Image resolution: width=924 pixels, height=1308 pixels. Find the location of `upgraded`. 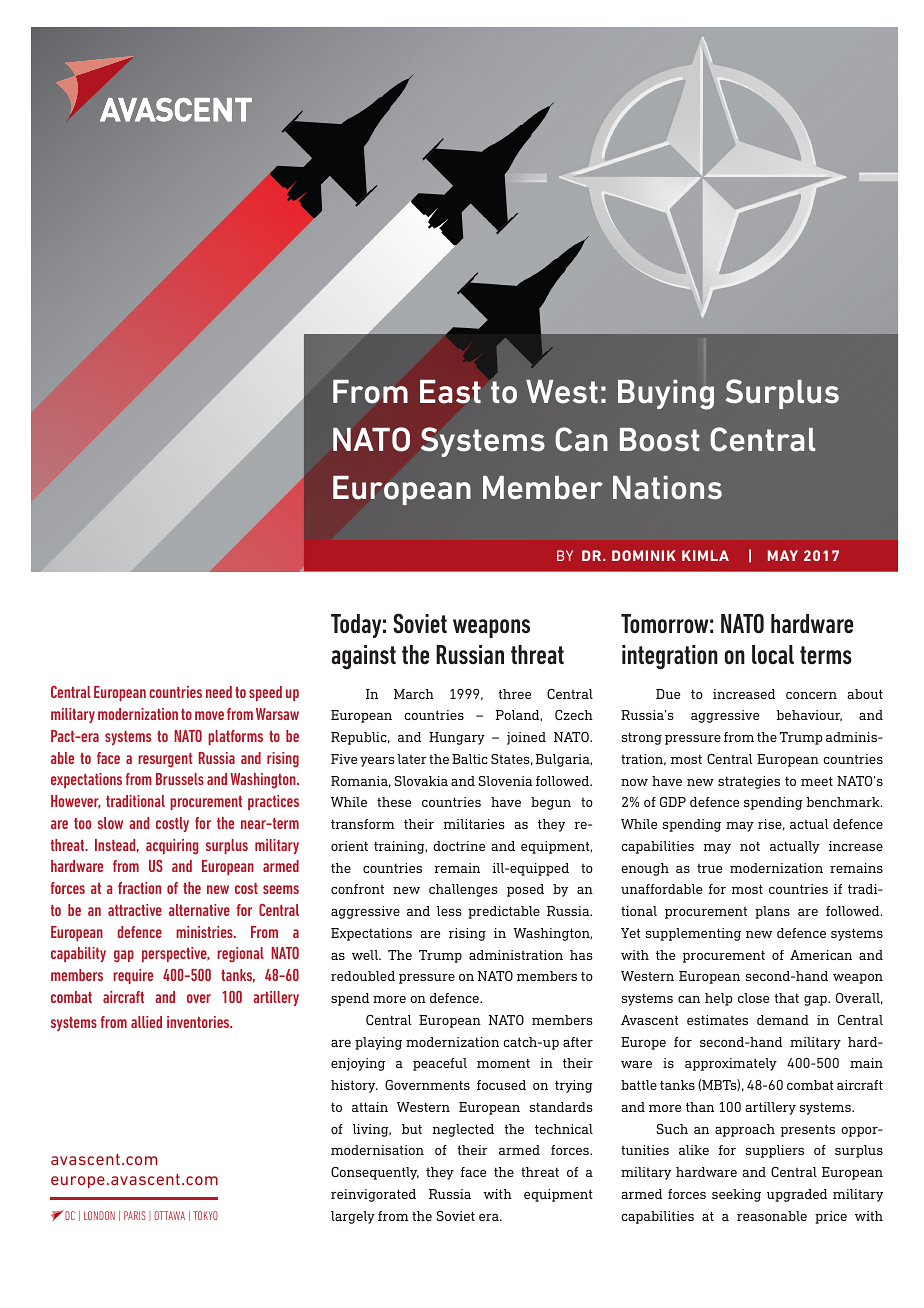

upgraded is located at coordinates (797, 1195).
